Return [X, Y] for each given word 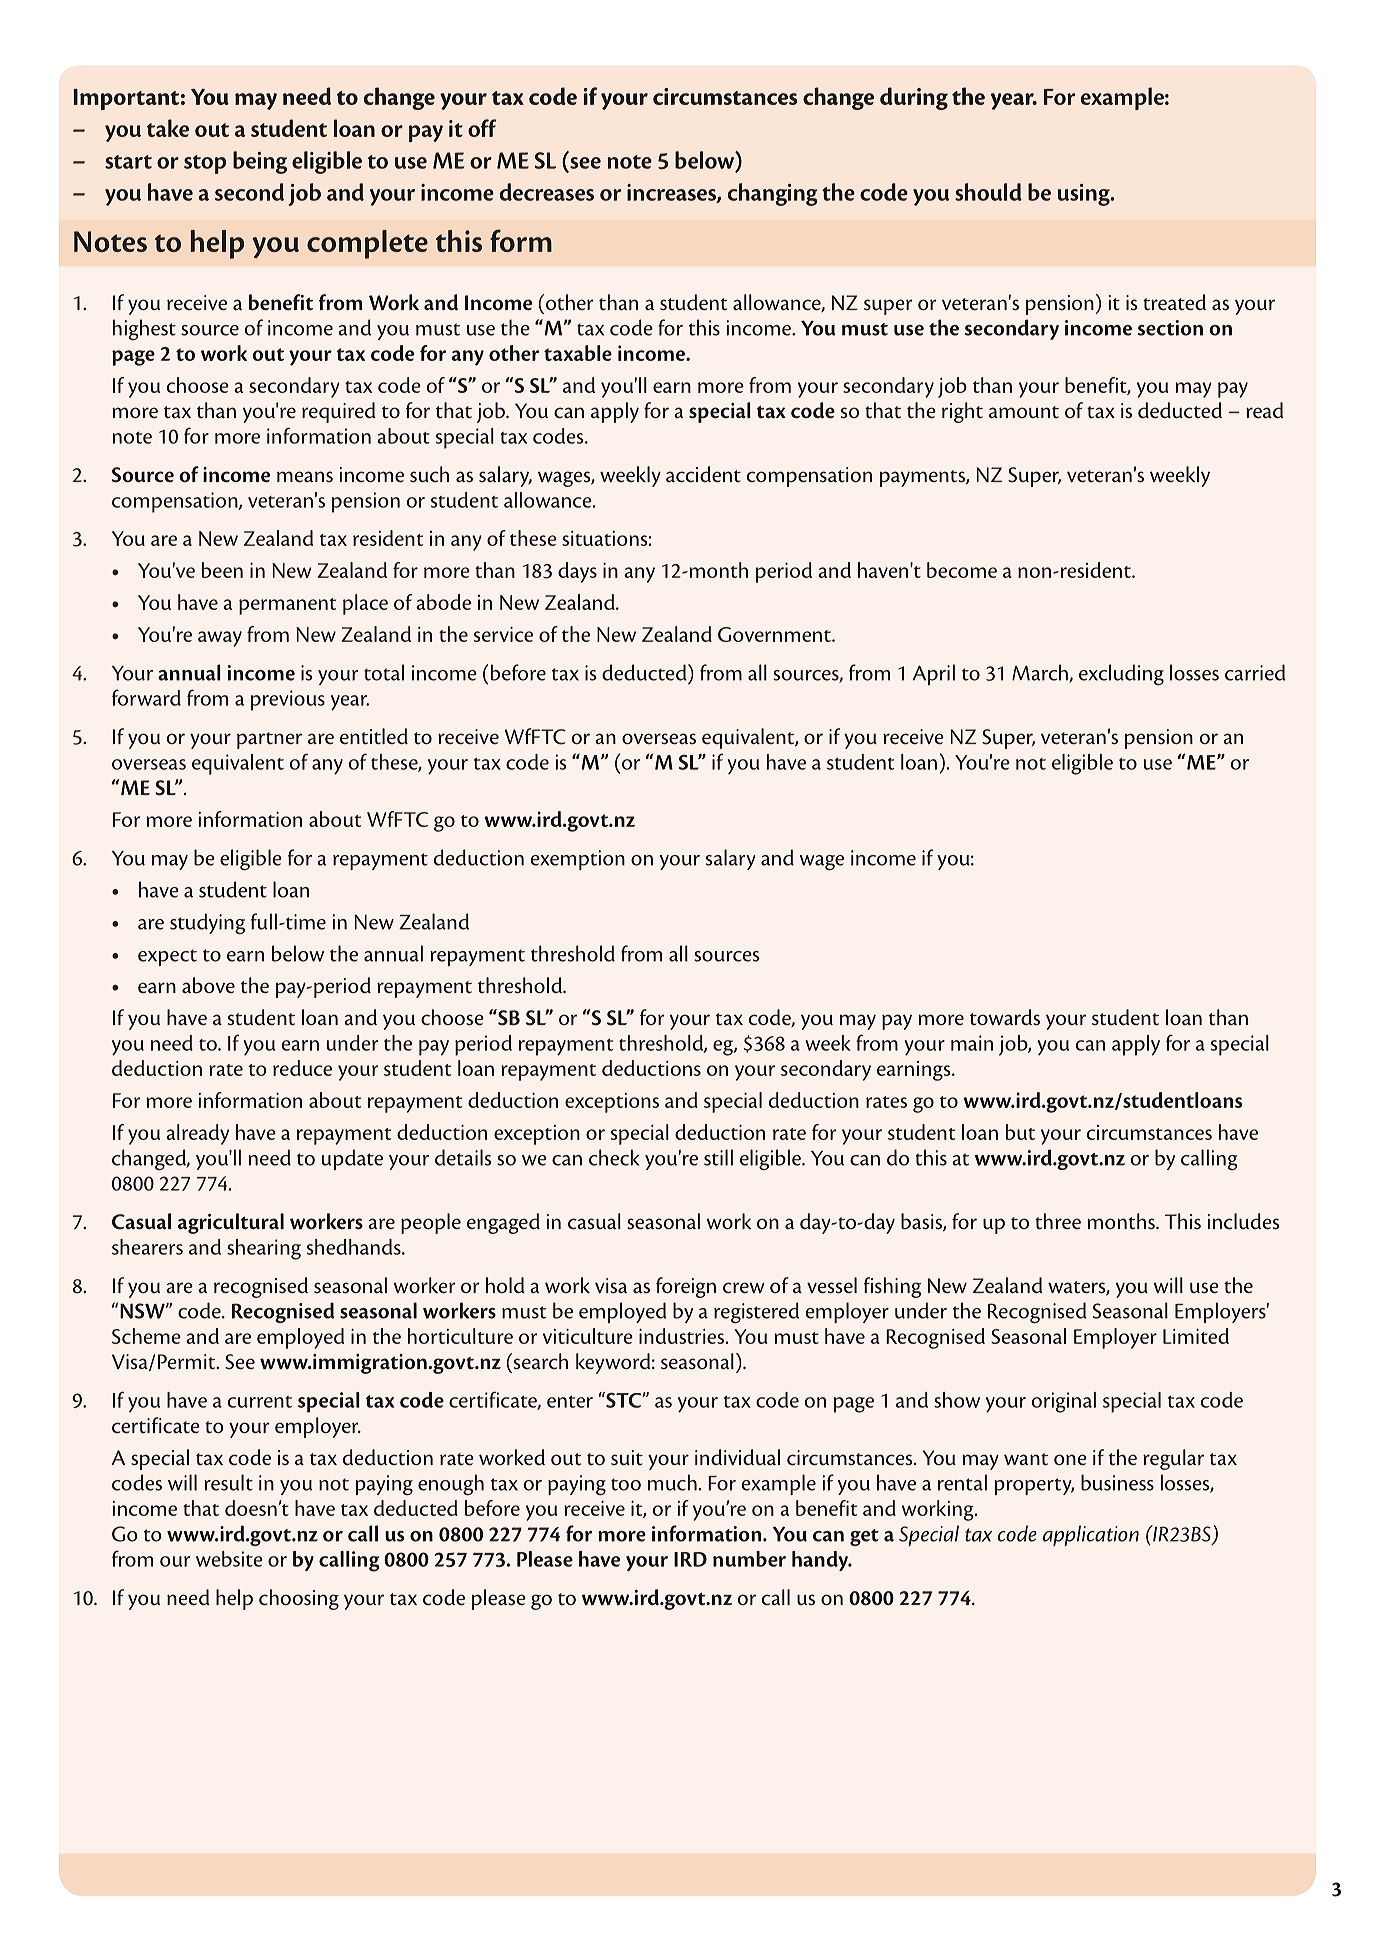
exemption [578, 860]
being [260, 162]
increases [672, 193]
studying [207, 923]
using [1085, 195]
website [229, 1559]
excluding [1121, 674]
